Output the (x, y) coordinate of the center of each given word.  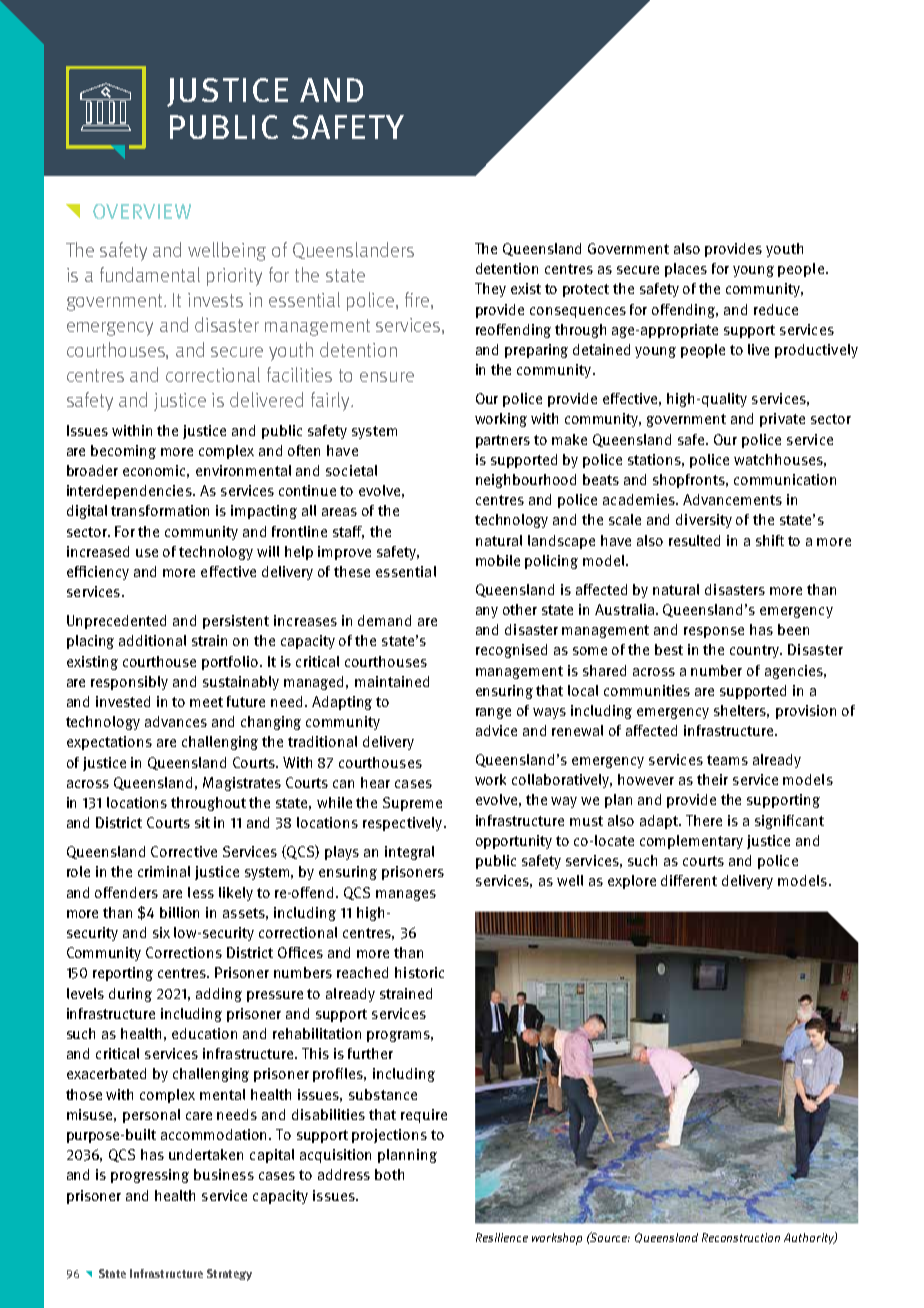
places (686, 270)
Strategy (229, 1275)
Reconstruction (741, 1237)
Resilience (502, 1237)
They (490, 290)
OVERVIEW (142, 211)
